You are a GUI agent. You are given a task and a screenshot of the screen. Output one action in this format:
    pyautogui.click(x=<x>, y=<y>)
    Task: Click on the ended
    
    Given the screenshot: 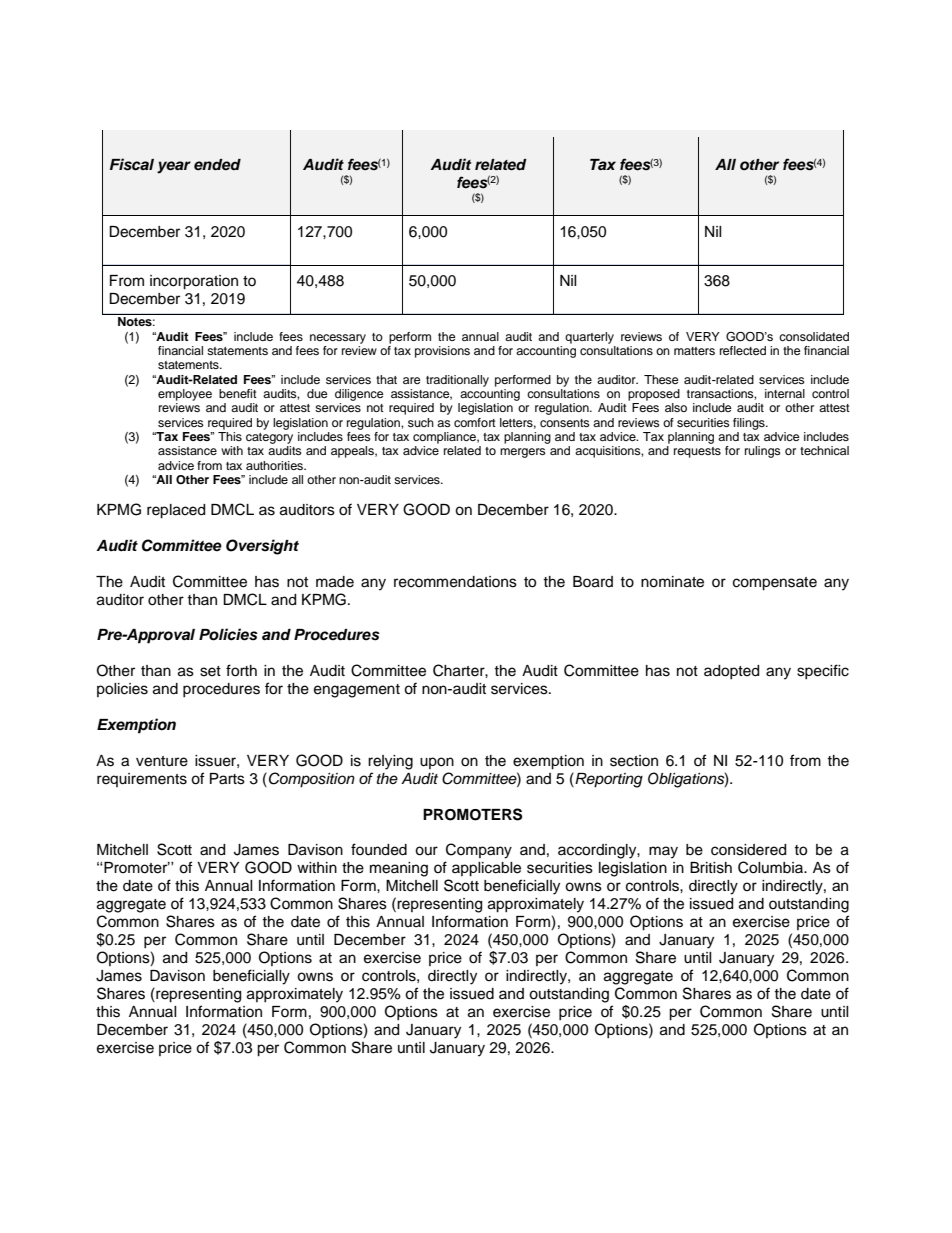 What is the action you would take?
    pyautogui.click(x=217, y=165)
